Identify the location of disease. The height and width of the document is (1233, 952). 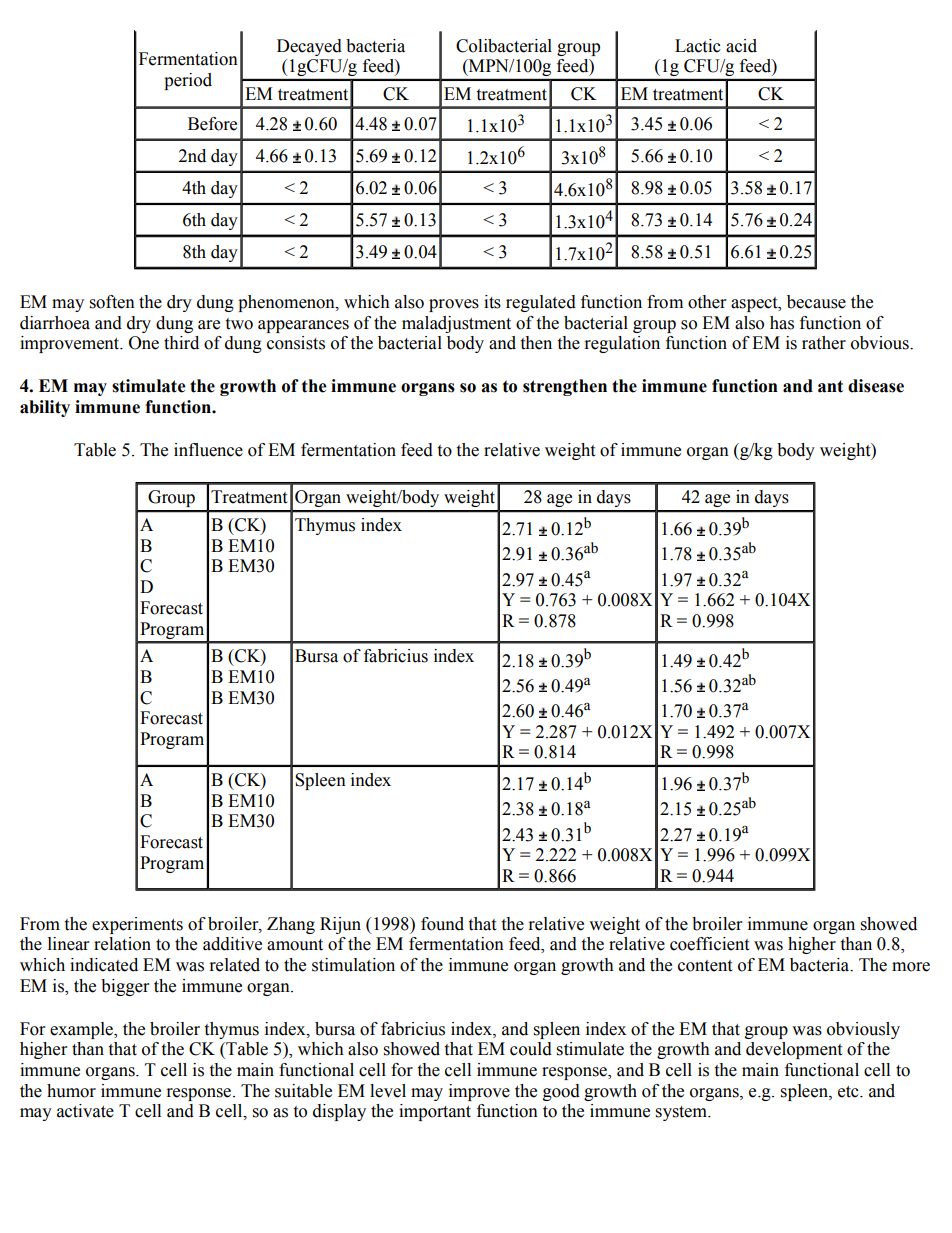
(876, 386).
